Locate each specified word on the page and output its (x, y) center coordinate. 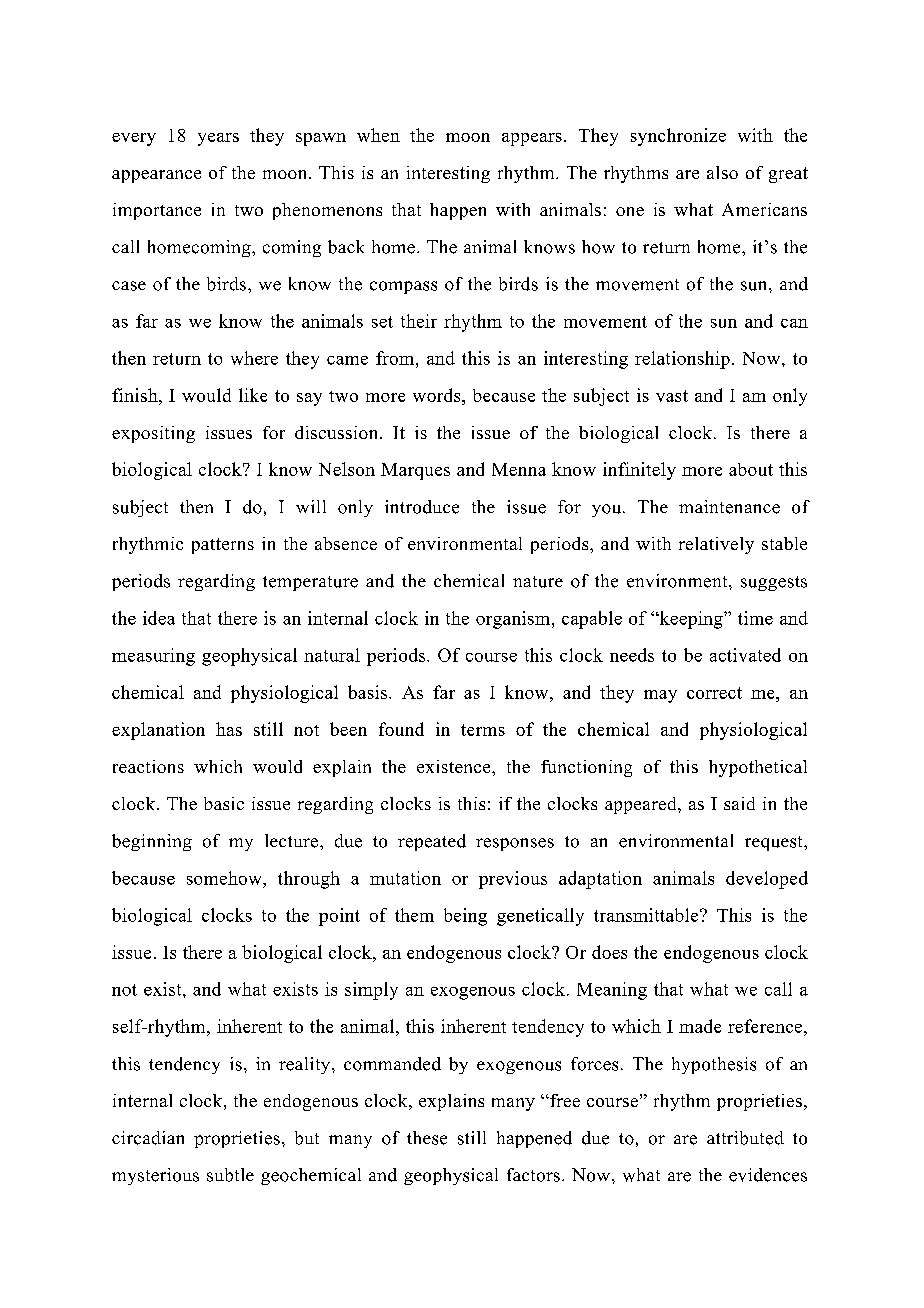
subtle (230, 1175)
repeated (432, 842)
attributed (745, 1138)
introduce (422, 507)
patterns (223, 546)
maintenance (729, 507)
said (739, 803)
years (218, 139)
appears (532, 139)
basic (224, 803)
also (722, 172)
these (427, 1138)
